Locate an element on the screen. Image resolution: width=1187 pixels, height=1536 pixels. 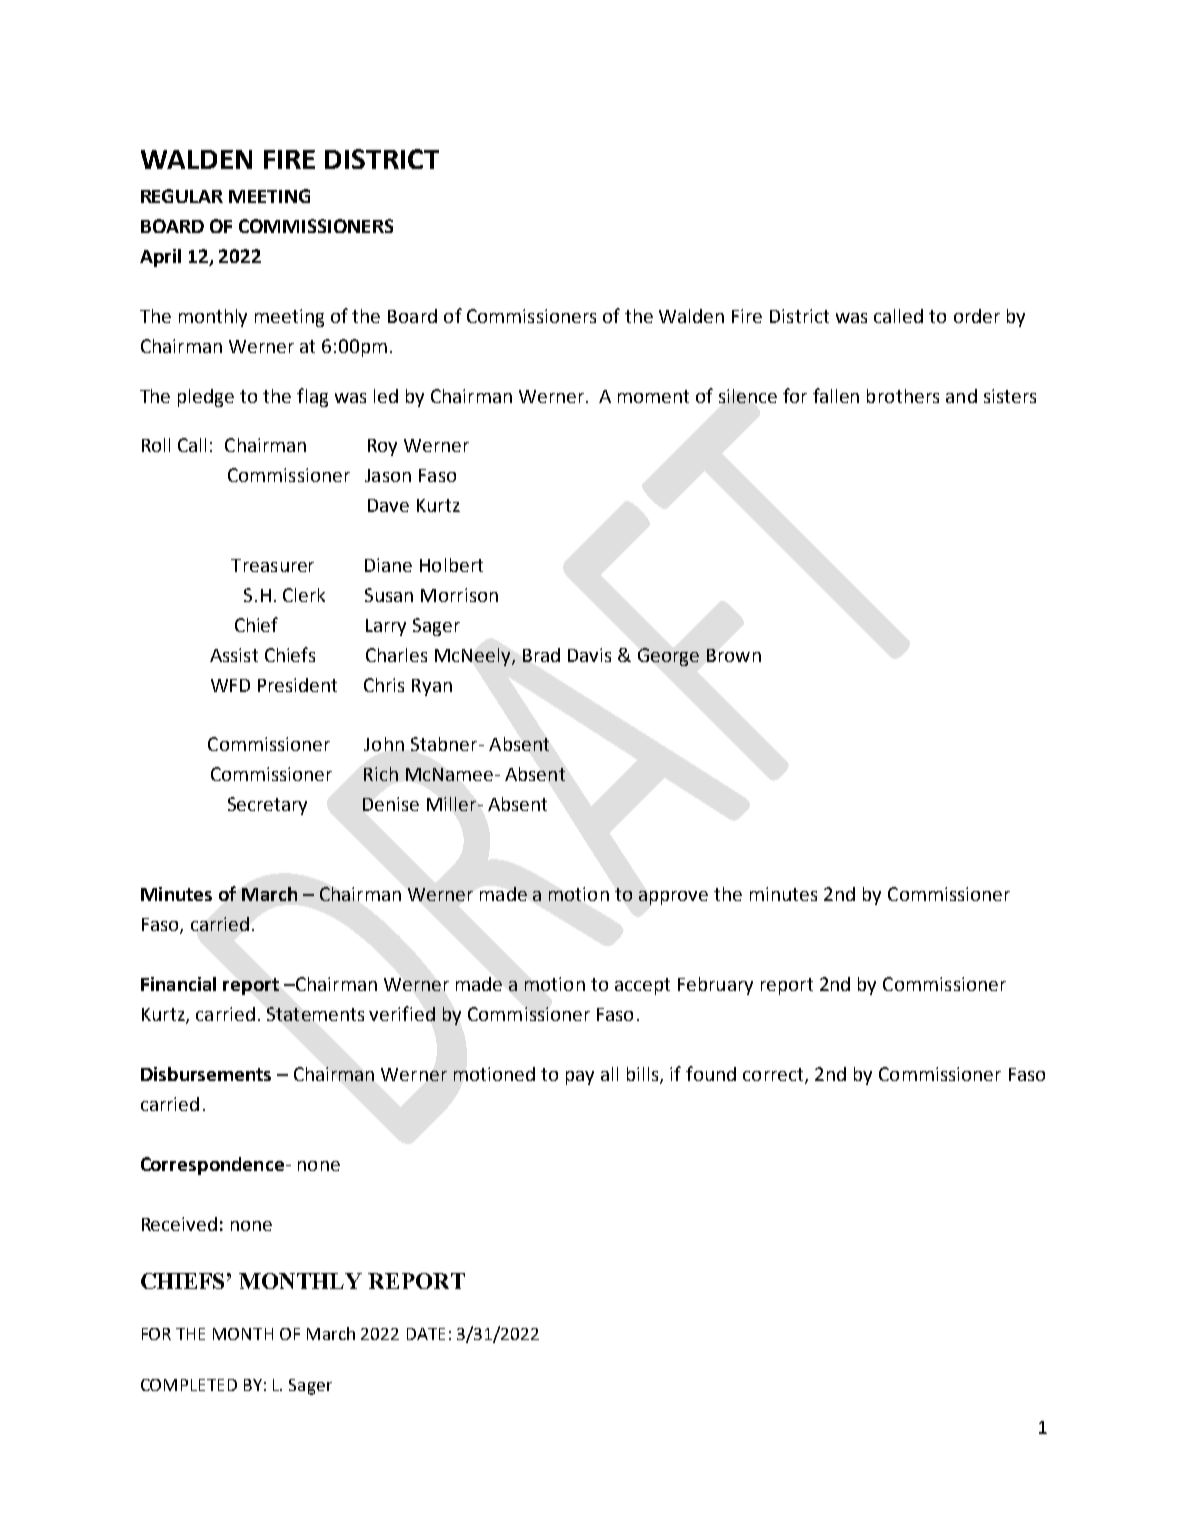
correct is located at coordinates (774, 1076).
